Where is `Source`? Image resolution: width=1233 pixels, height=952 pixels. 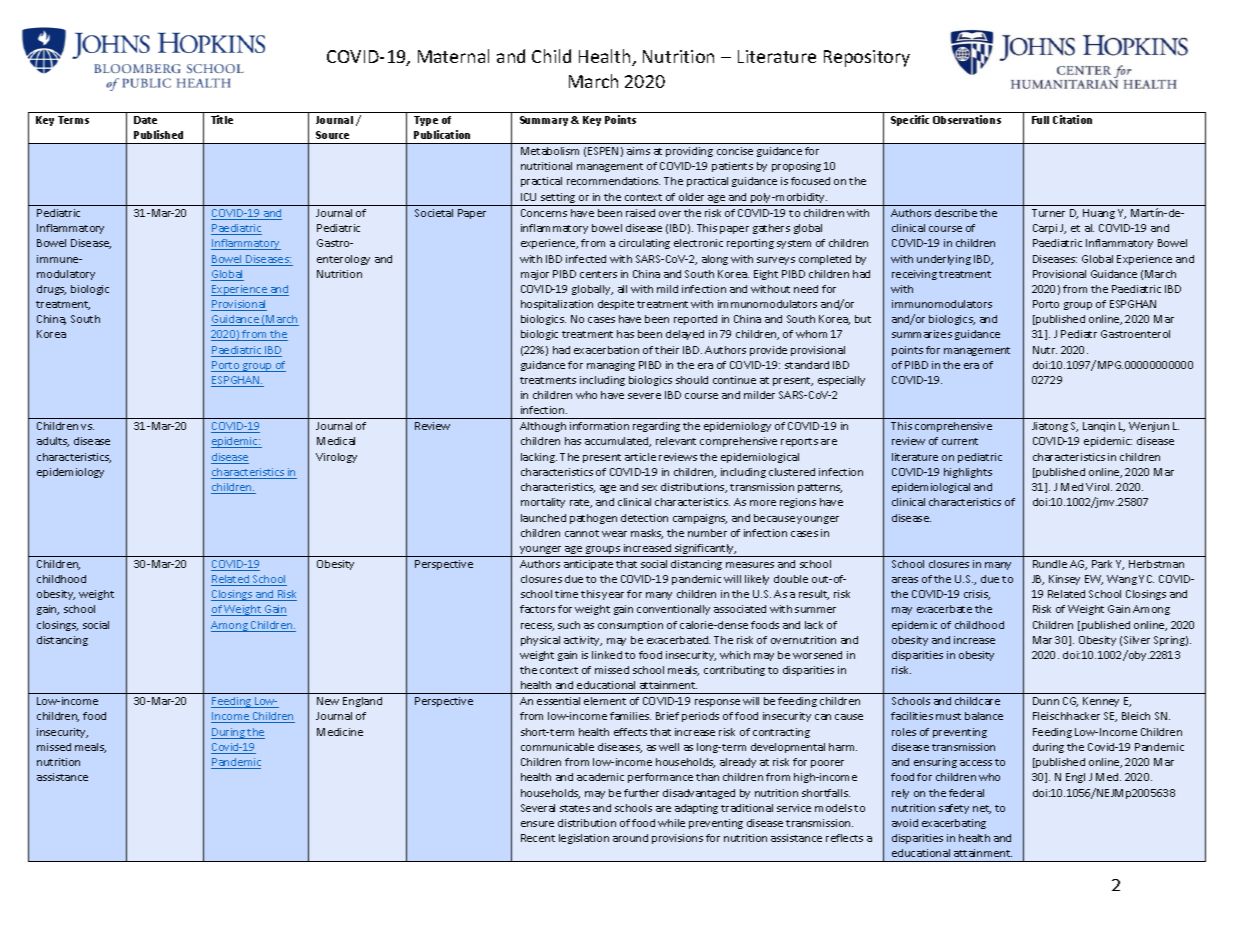 Source is located at coordinates (332, 135).
